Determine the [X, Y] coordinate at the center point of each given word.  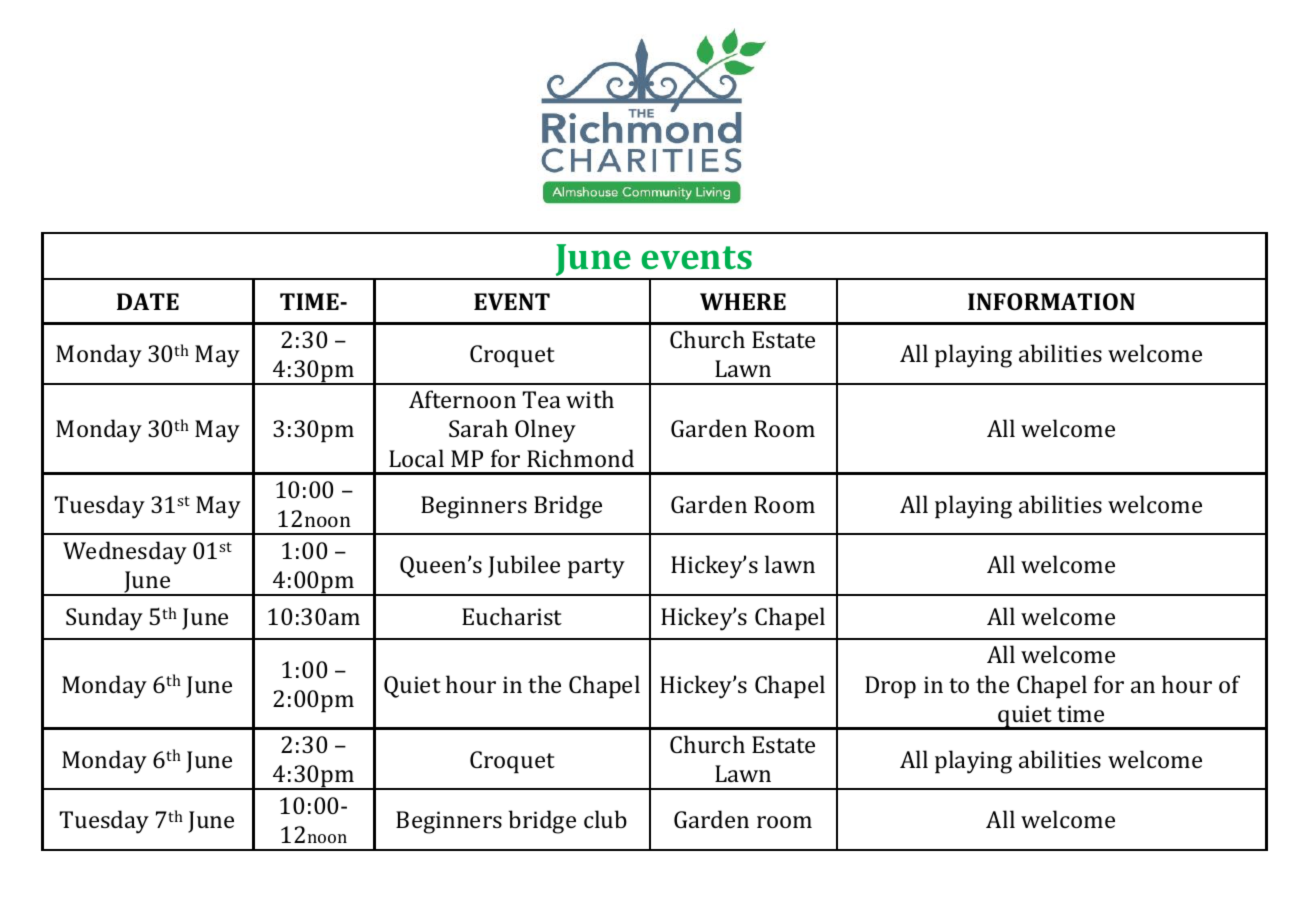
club [605, 819]
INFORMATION [1051, 301]
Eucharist [512, 616]
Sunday [104, 619]
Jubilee [524, 566]
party [596, 568]
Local [416, 458]
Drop [890, 687]
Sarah [478, 428]
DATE [148, 301]
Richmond [580, 458]
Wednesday [125, 553]
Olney [545, 431]
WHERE [743, 301]
